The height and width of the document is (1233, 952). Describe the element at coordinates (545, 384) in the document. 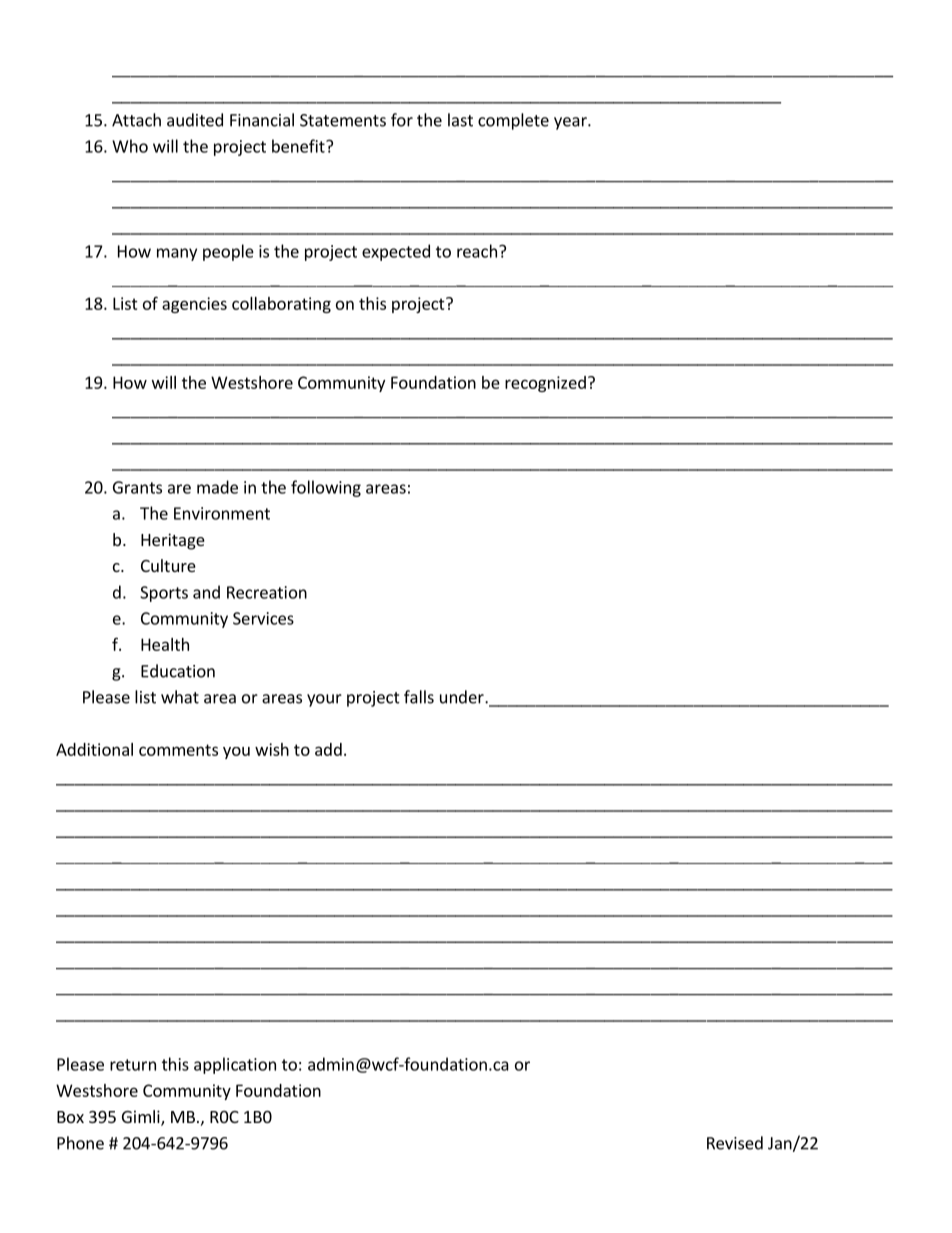

I see `recognized` at that location.
